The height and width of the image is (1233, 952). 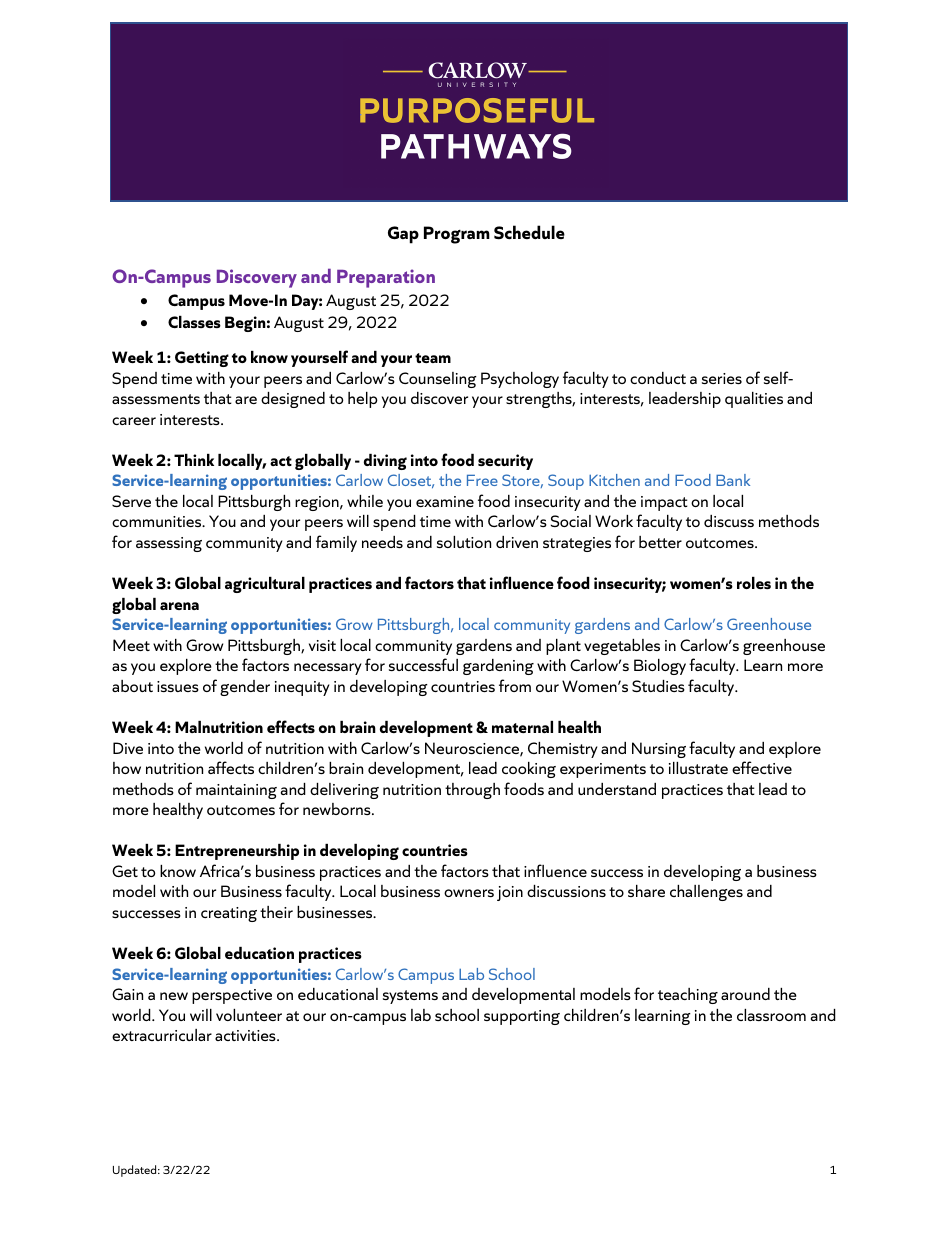 What do you see at coordinates (660, 667) in the image?
I see `Biology` at bounding box center [660, 667].
